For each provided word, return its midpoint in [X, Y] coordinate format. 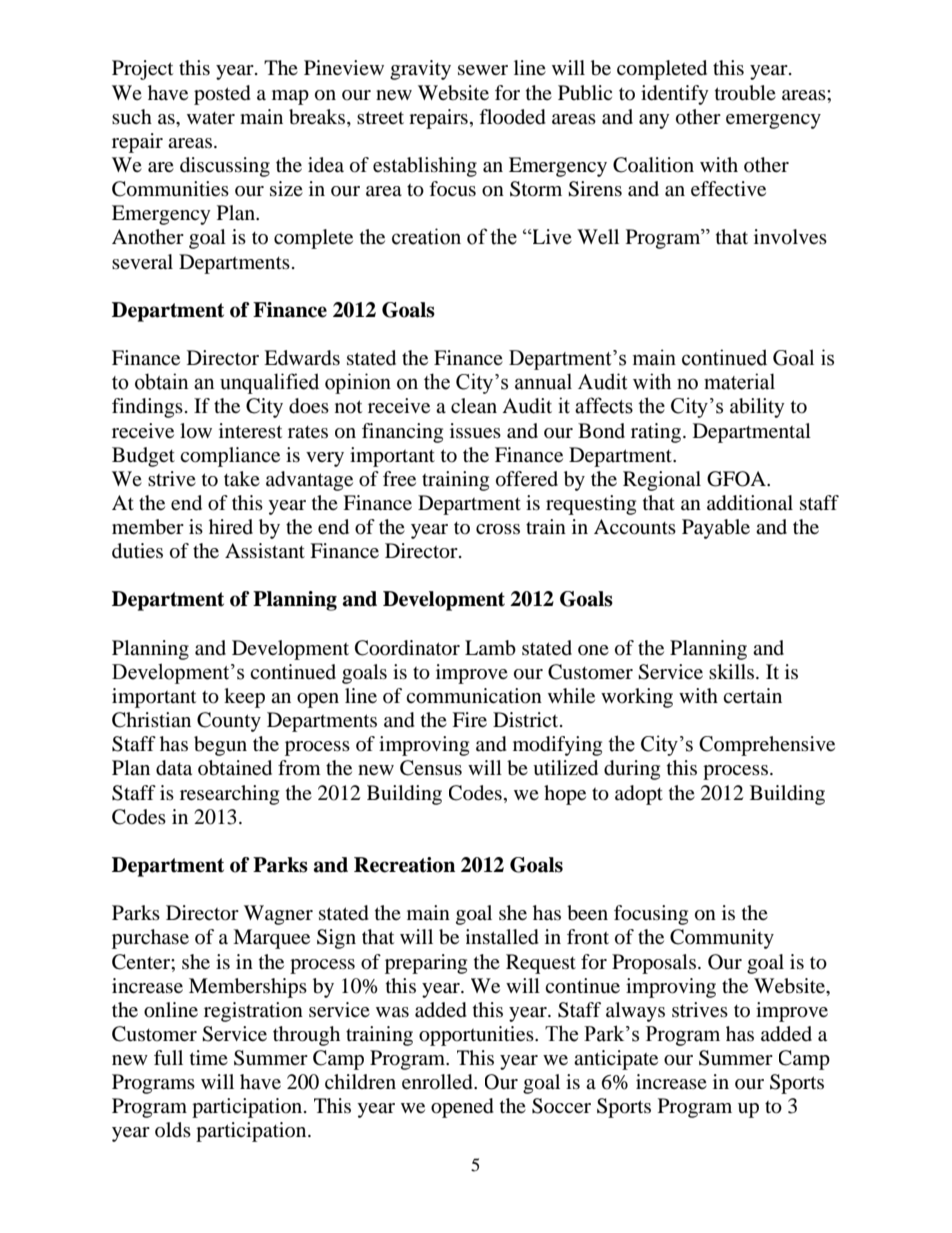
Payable [716, 529]
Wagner [278, 915]
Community [722, 939]
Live [551, 236]
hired [231, 526]
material [739, 381]
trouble [745, 93]
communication [474, 696]
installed [502, 937]
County [229, 722]
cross [498, 529]
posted [222, 95]
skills [733, 671]
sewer [483, 70]
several [142, 262]
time [209, 1057]
